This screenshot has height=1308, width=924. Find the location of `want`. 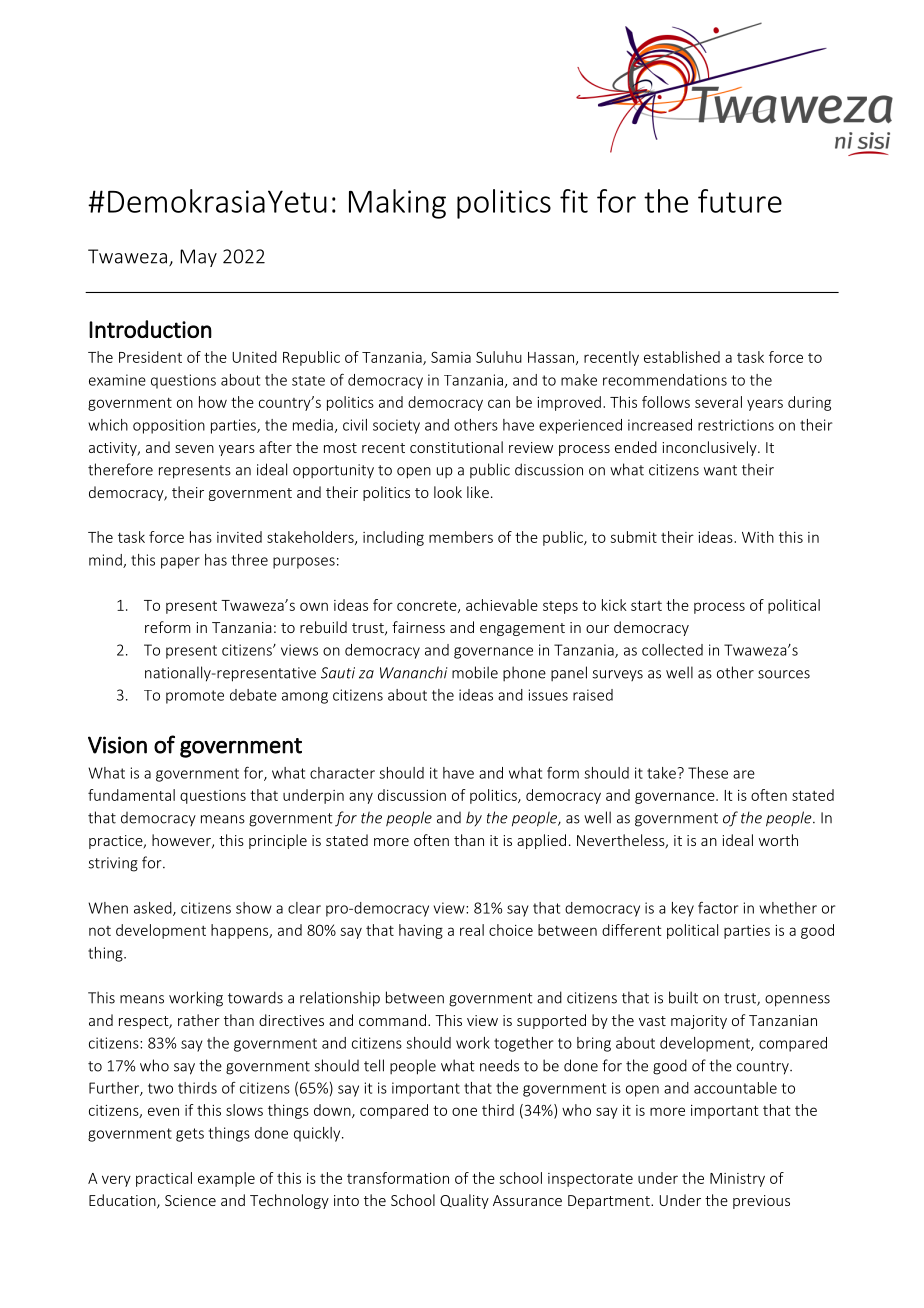

want is located at coordinates (720, 470).
